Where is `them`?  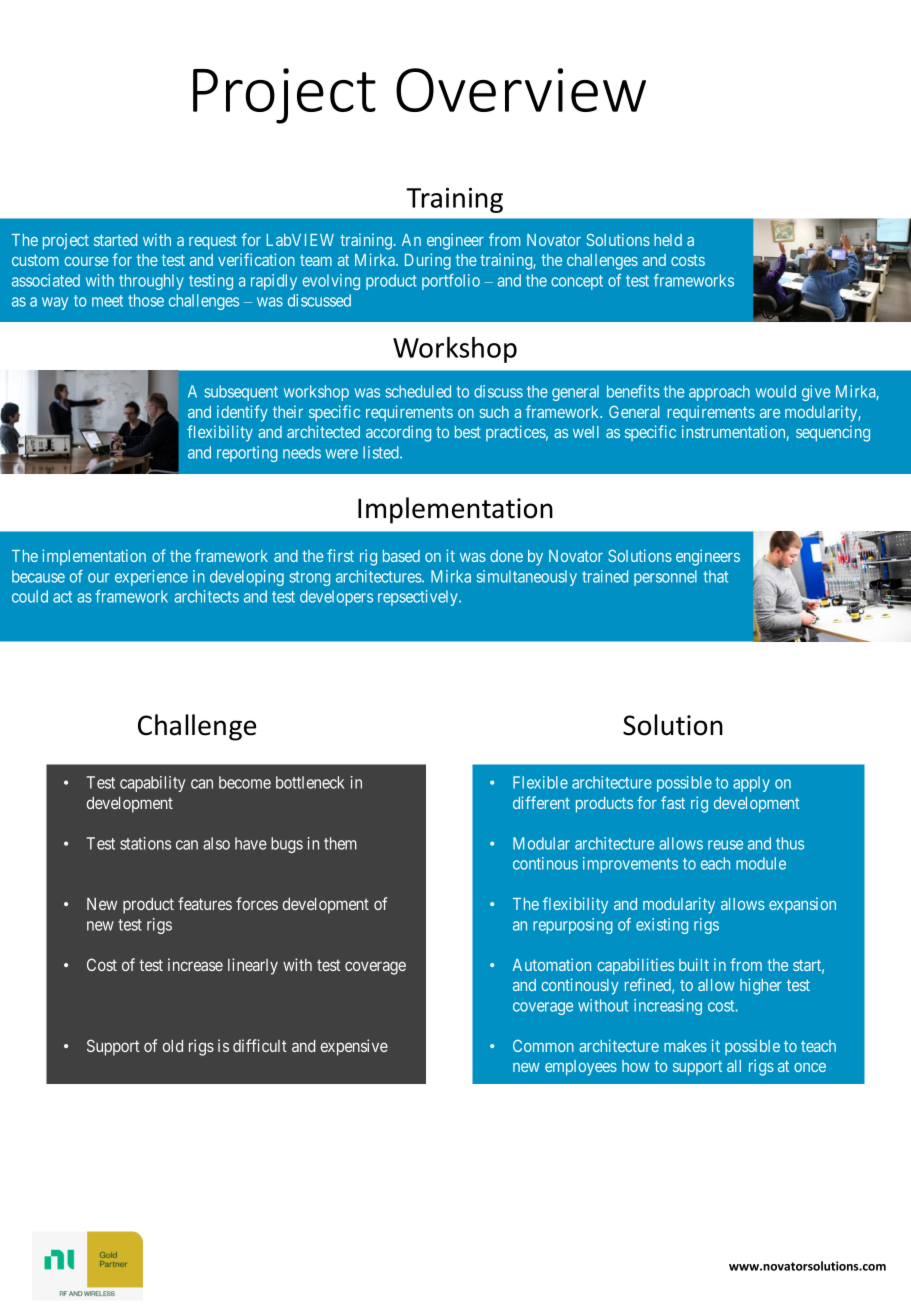 them is located at coordinates (340, 843).
